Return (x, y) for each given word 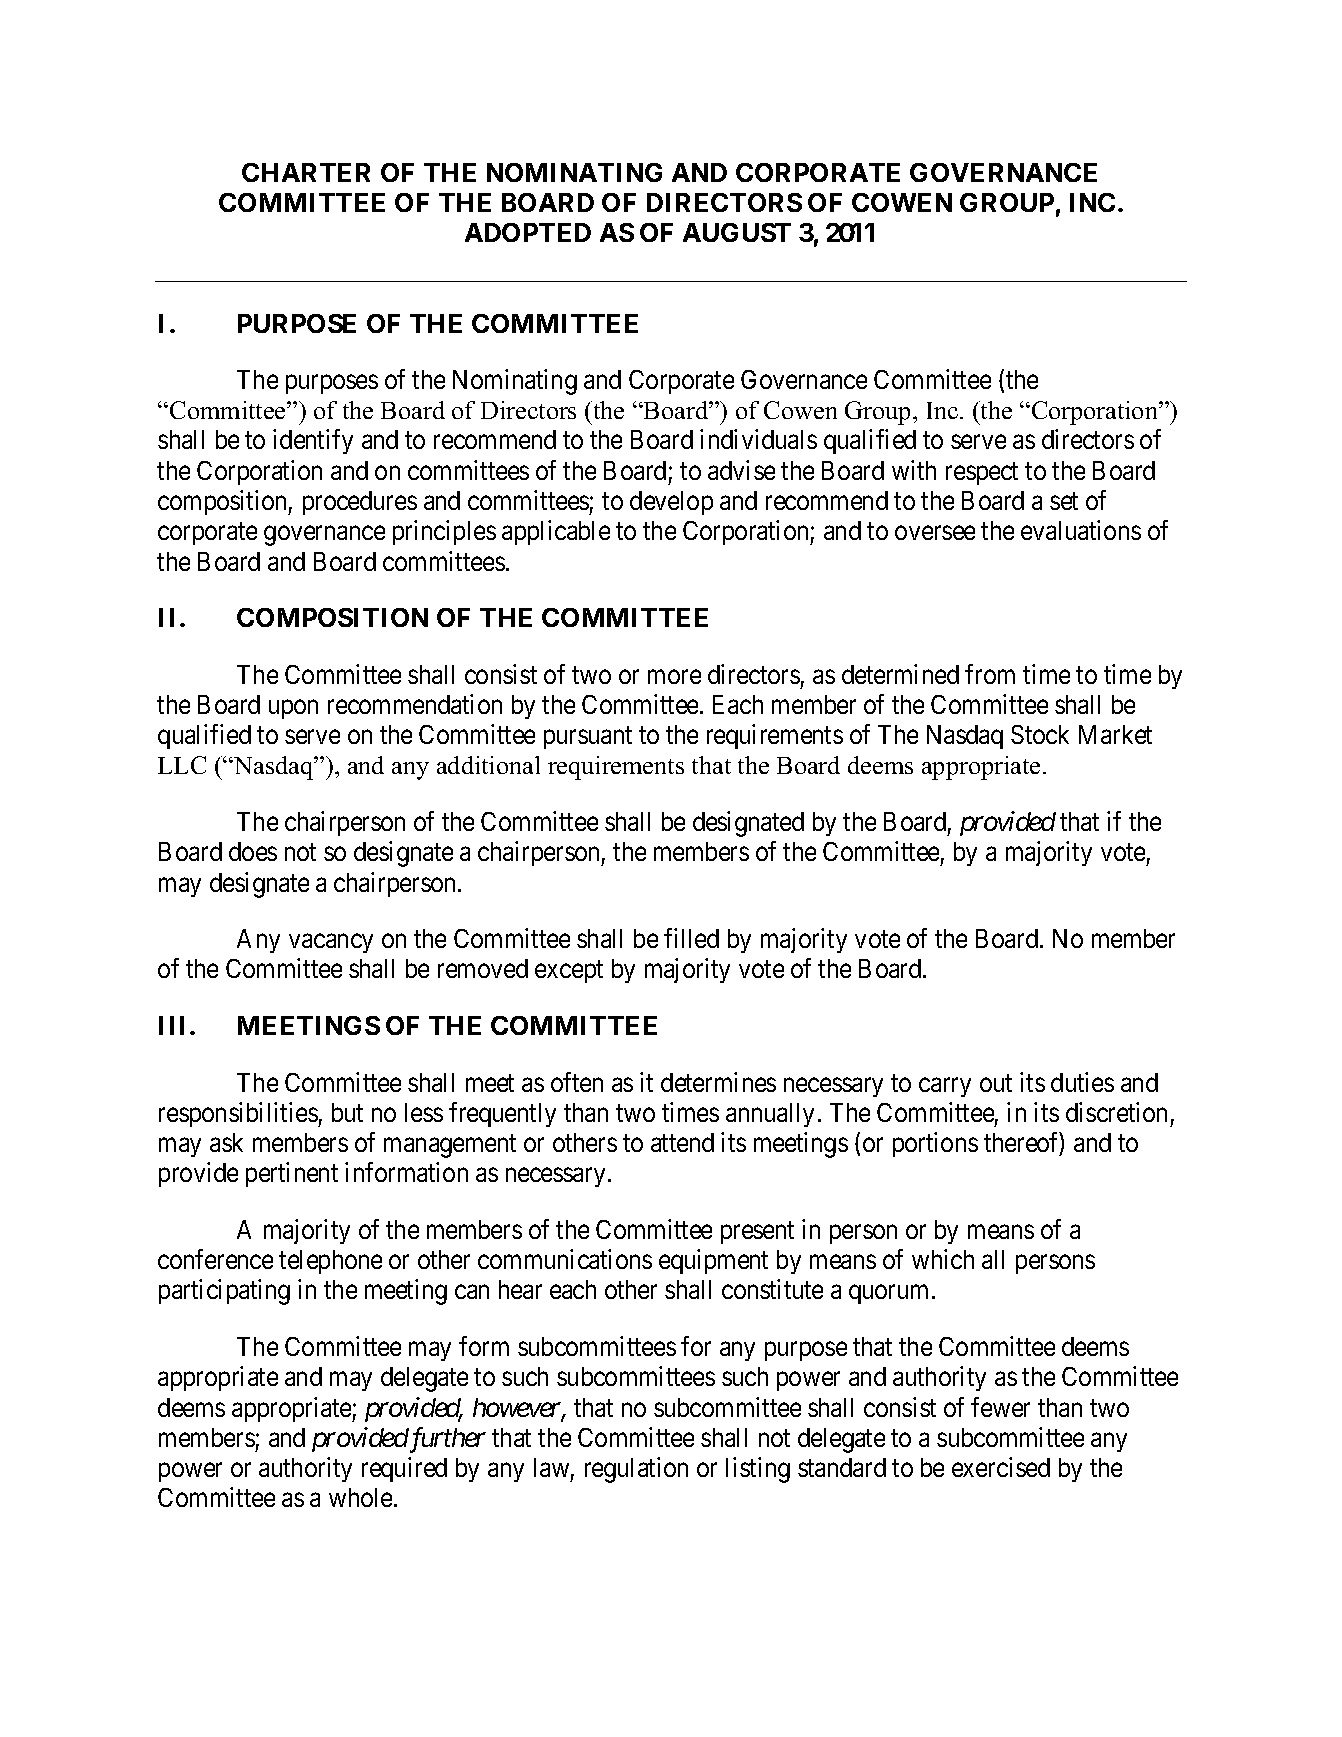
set (1064, 501)
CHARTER (306, 172)
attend (682, 1142)
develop (671, 503)
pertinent (292, 1174)
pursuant (588, 738)
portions (935, 1144)
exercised (1001, 1467)
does (253, 851)
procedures (360, 503)
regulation (636, 1470)
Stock (1040, 734)
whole (360, 1497)
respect (982, 474)
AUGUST (737, 232)
